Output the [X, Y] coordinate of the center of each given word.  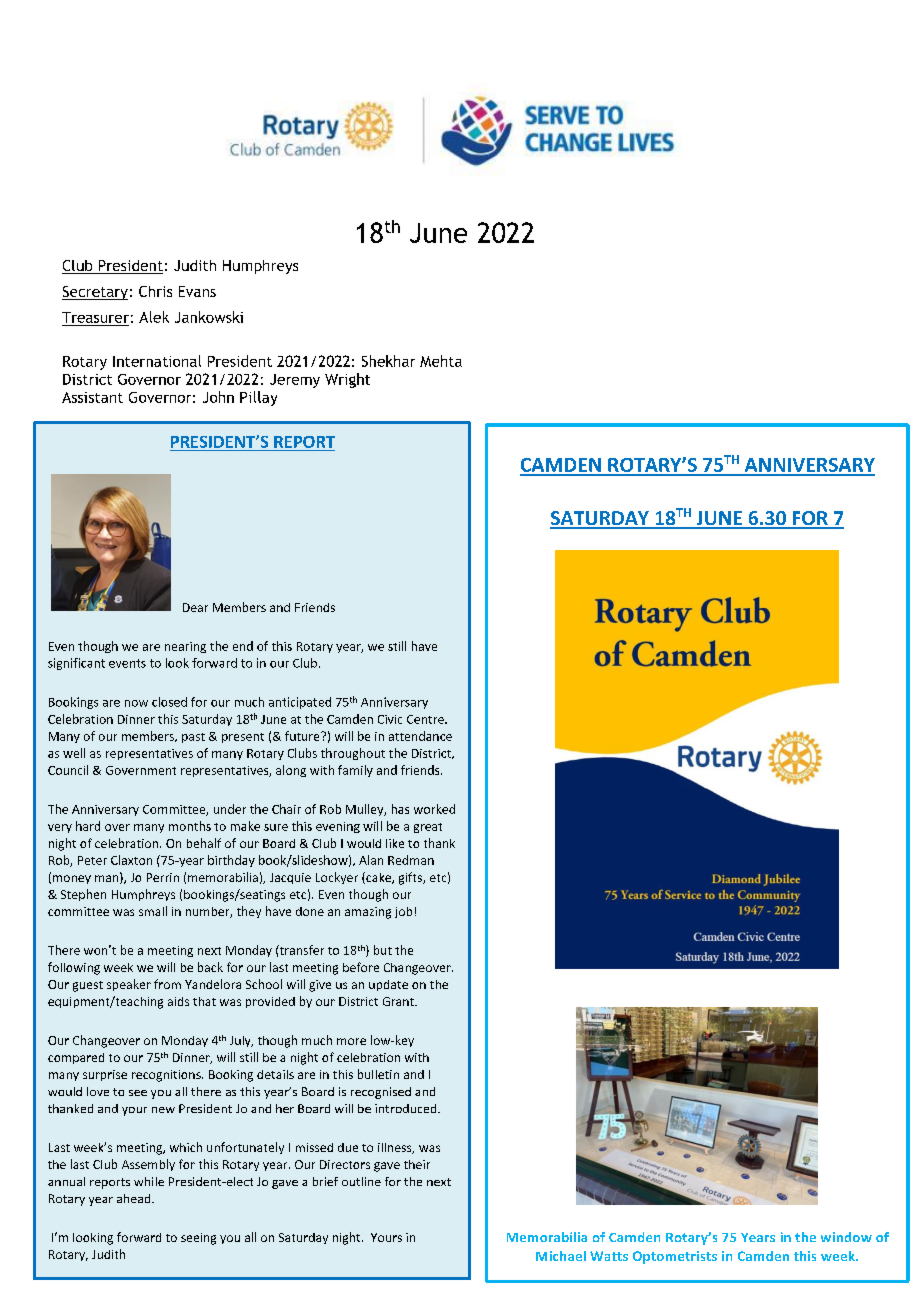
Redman [411, 860]
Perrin [163, 877]
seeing [198, 1239]
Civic [390, 719]
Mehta [441, 361]
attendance [420, 736]
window [846, 1237]
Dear [195, 607]
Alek [154, 317]
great [428, 828]
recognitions [167, 1076]
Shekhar [388, 361]
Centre [426, 719]
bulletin [378, 1074]
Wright [347, 380]
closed [169, 702]
